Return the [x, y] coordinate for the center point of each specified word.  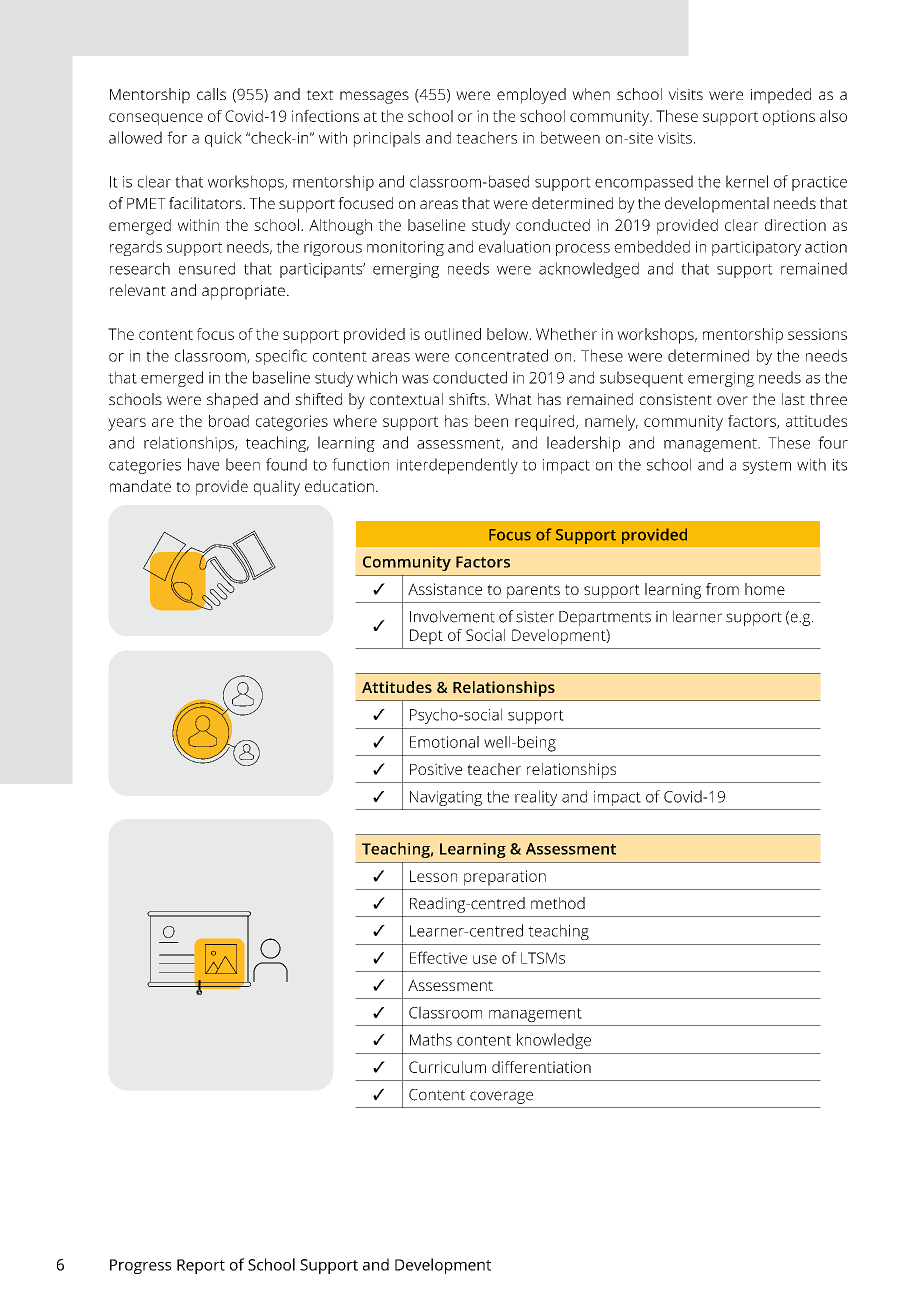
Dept [426, 637]
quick [223, 139]
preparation [505, 878]
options [789, 118]
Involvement [452, 616]
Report [201, 1266]
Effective [438, 957]
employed [531, 96]
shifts [468, 399]
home [765, 589]
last [793, 399]
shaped [232, 401]
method [558, 903]
